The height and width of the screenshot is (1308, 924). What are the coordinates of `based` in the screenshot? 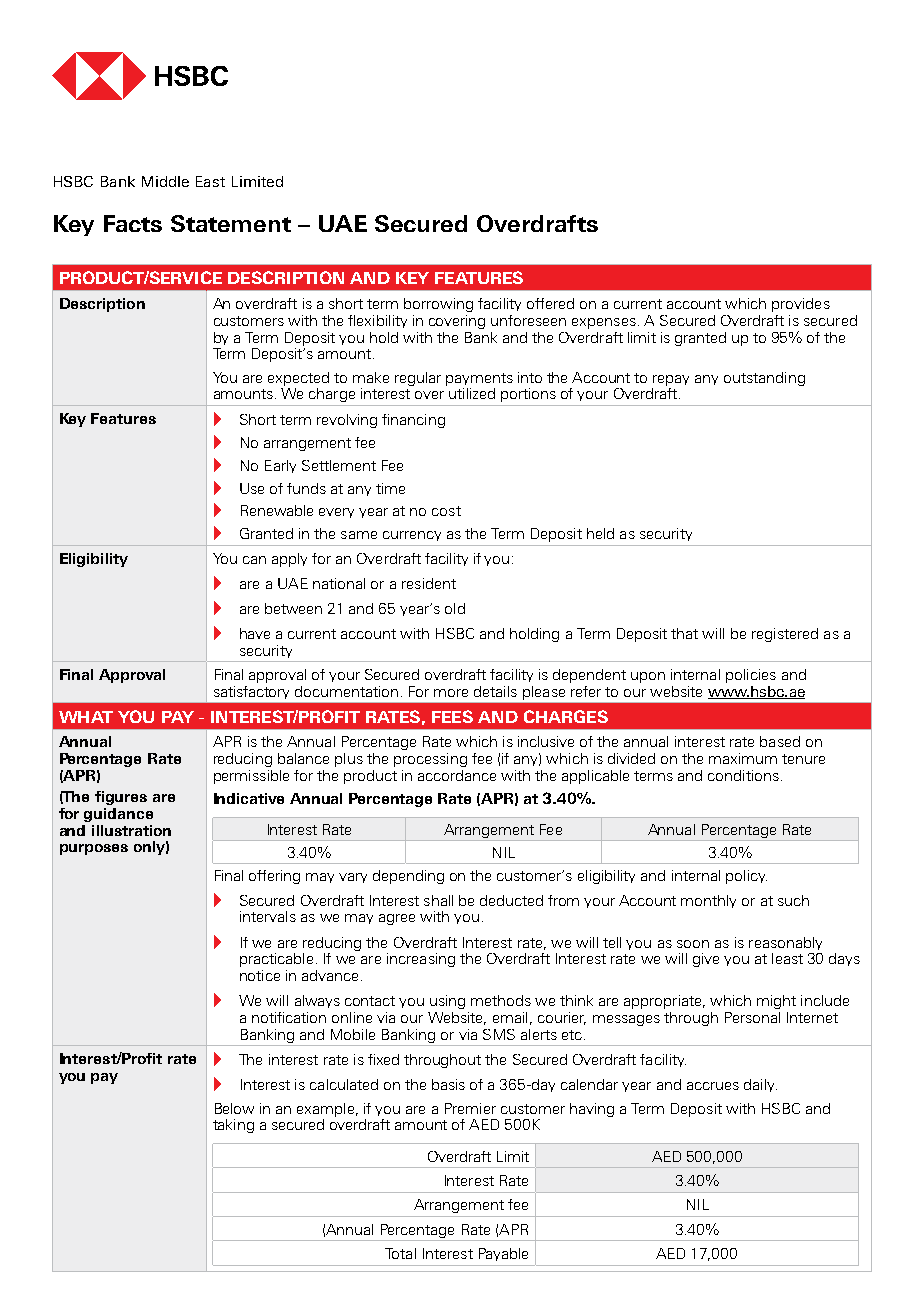 It's located at (780, 741).
